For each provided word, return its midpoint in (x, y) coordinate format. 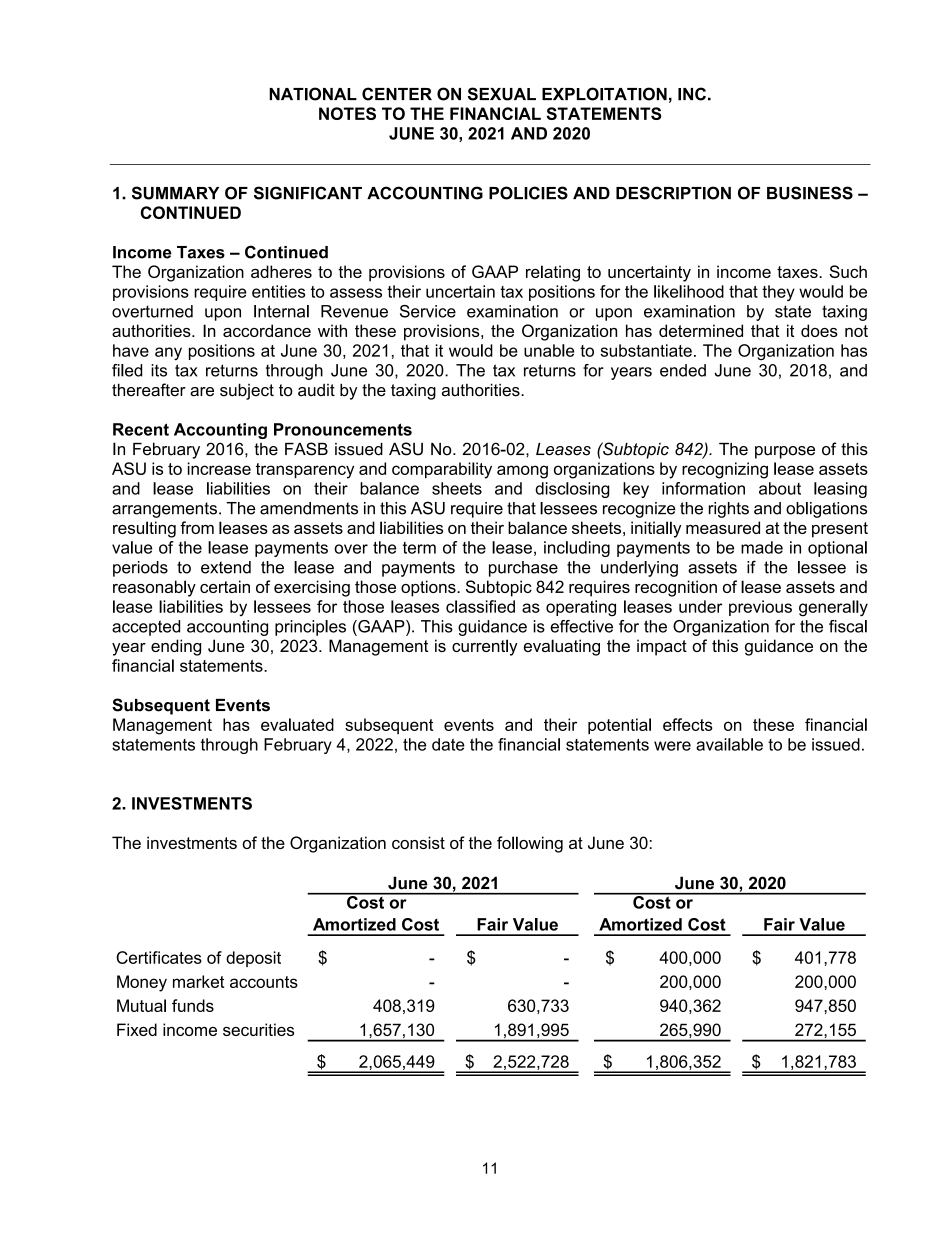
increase (219, 468)
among (522, 472)
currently (485, 647)
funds (193, 1005)
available (729, 744)
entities (278, 291)
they (778, 293)
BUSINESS (810, 193)
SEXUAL (502, 94)
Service (428, 311)
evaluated (297, 724)
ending (176, 647)
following (530, 844)
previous (760, 608)
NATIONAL (313, 94)
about (780, 488)
